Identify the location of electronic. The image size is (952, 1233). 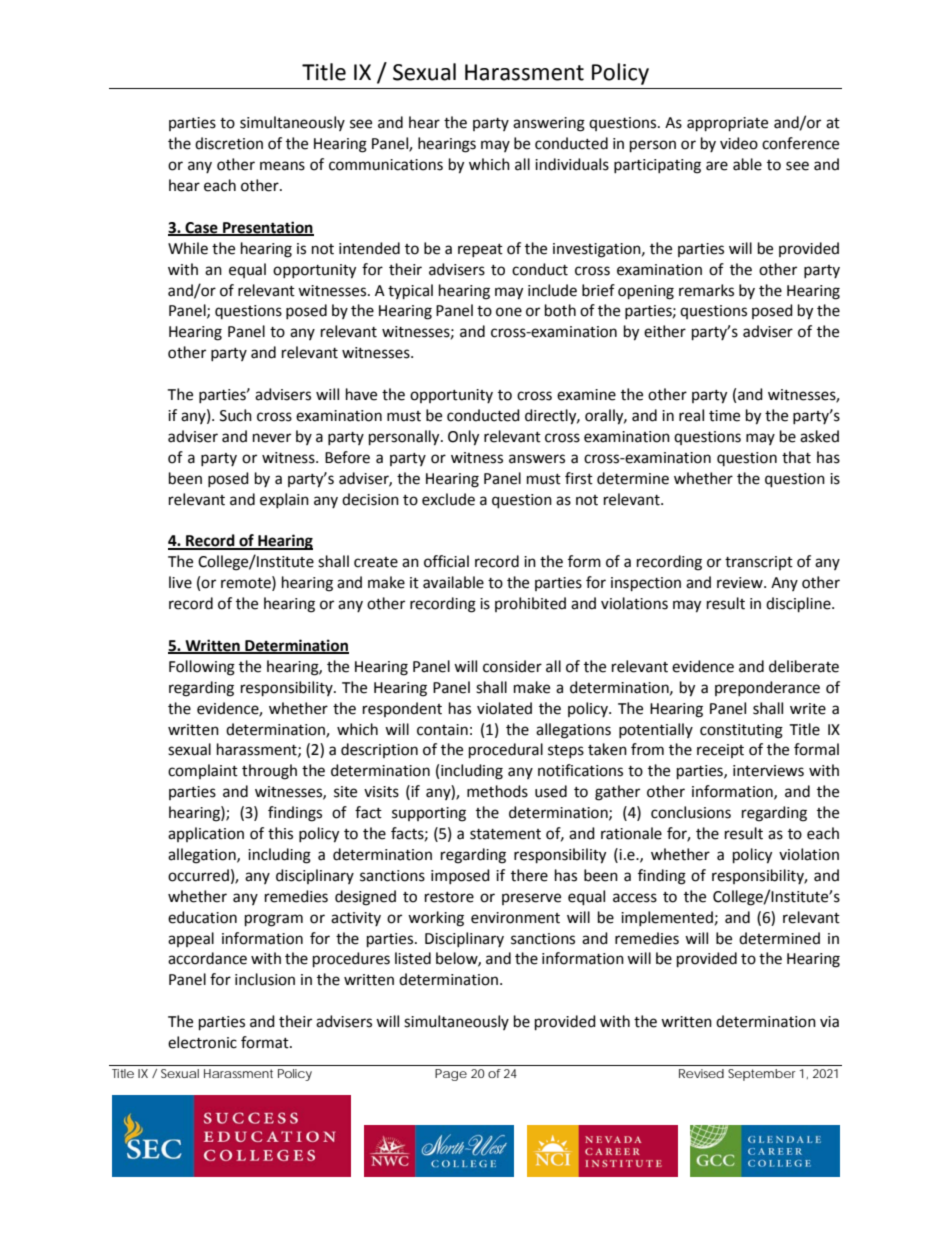
(202, 1042).
